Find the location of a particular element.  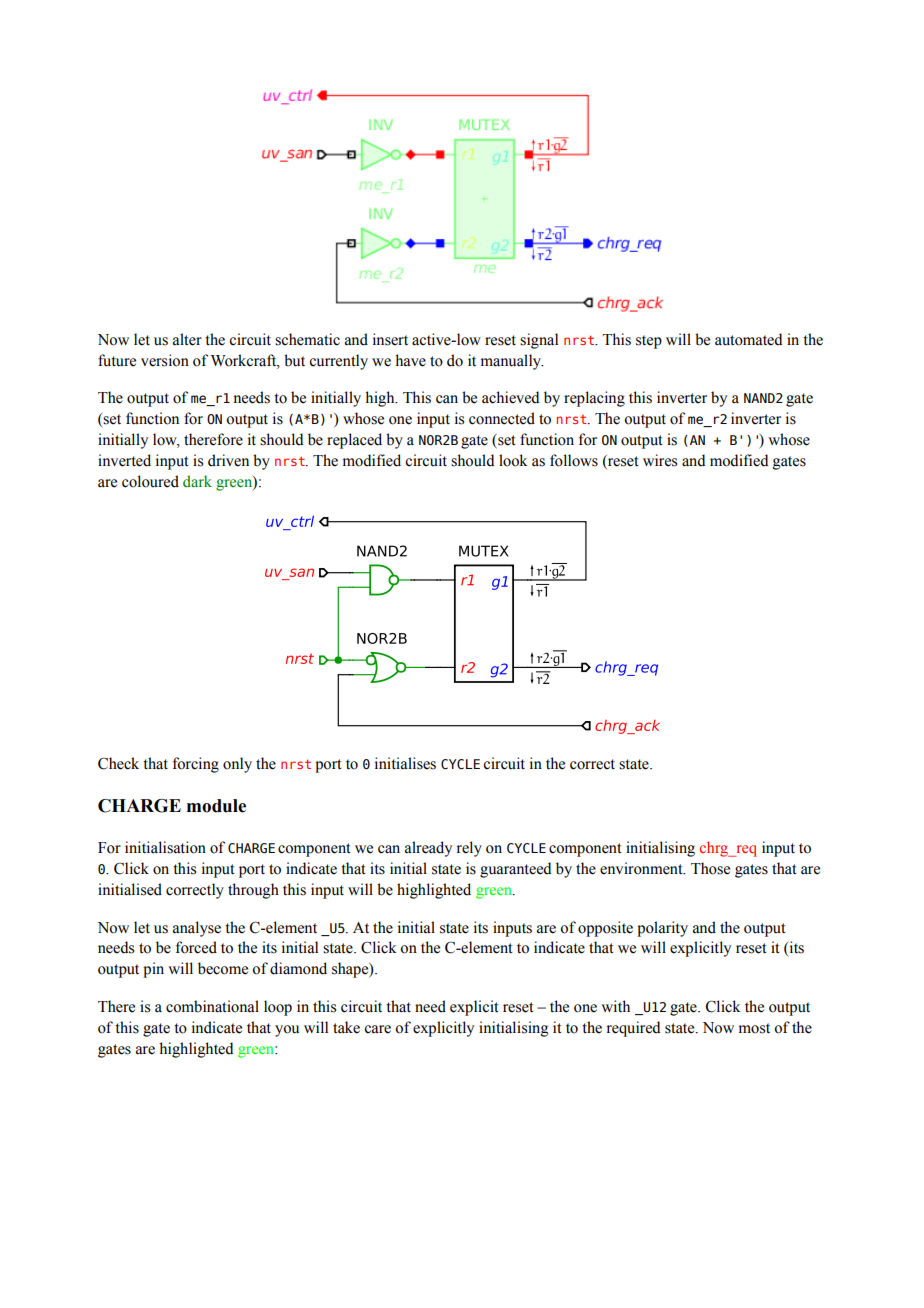

have is located at coordinates (410, 360).
